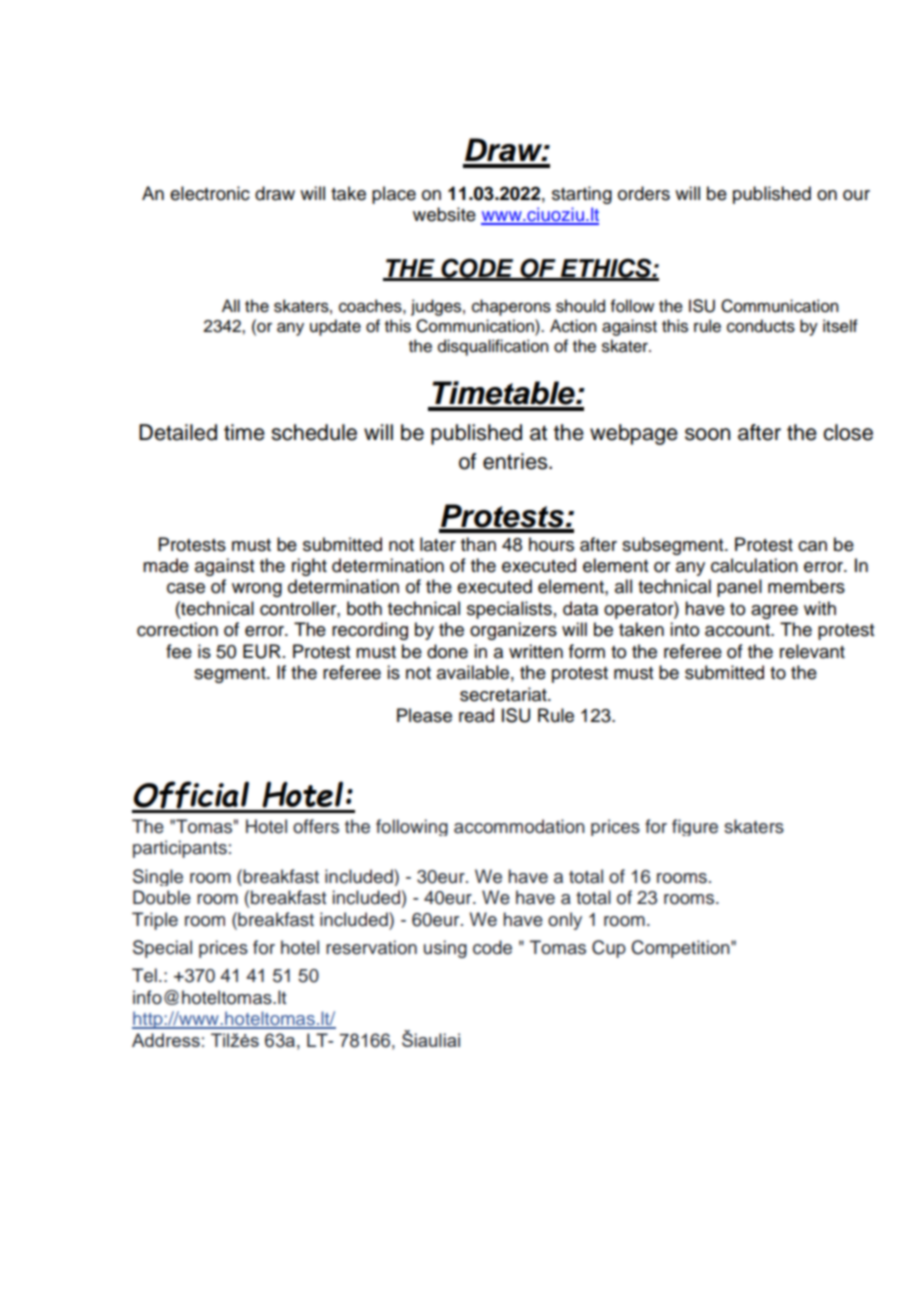 The height and width of the image is (1308, 924). Describe the element at coordinates (210, 193) in the image. I see `electronic` at that location.
